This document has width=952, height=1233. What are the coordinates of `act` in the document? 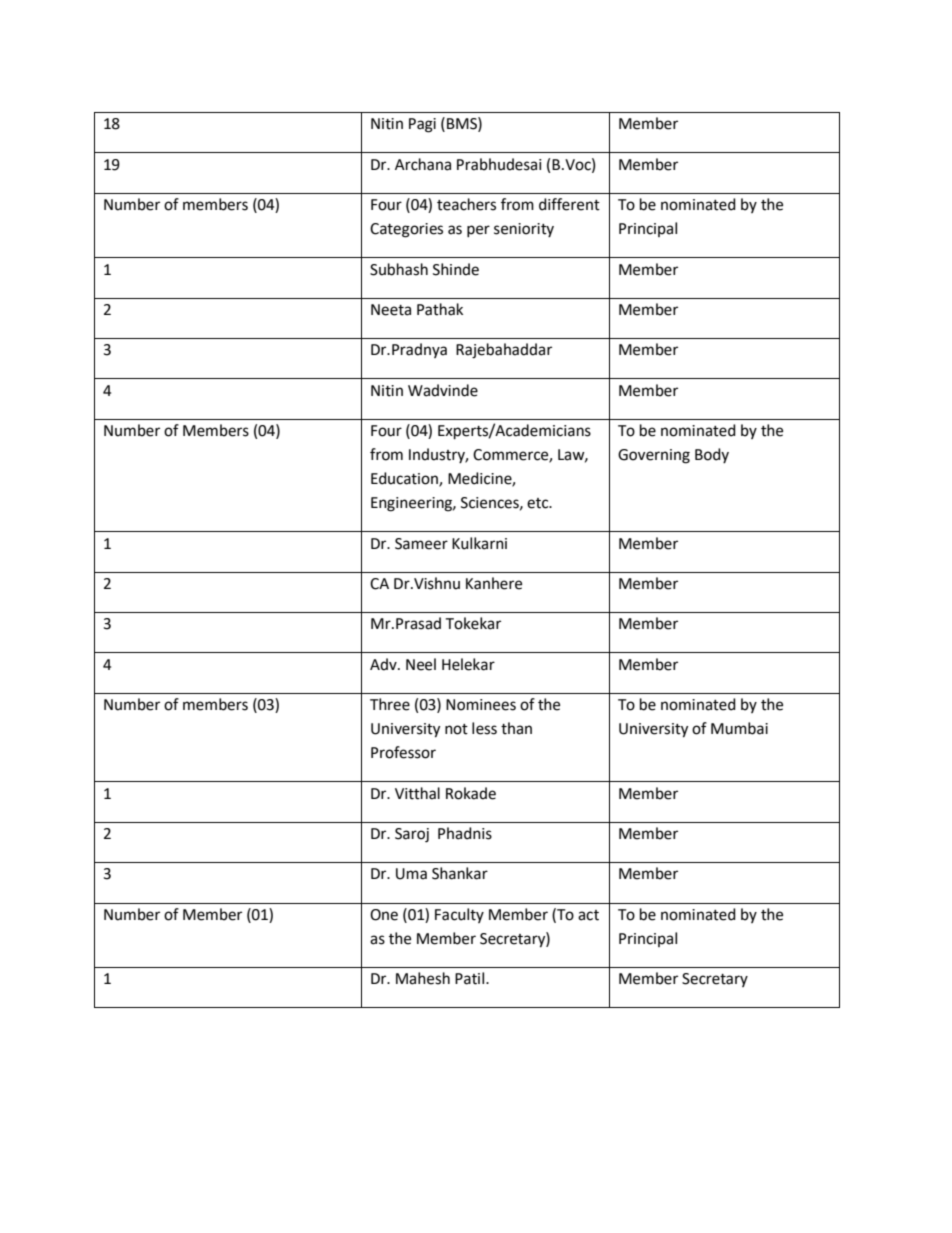 It's located at (588, 915).
